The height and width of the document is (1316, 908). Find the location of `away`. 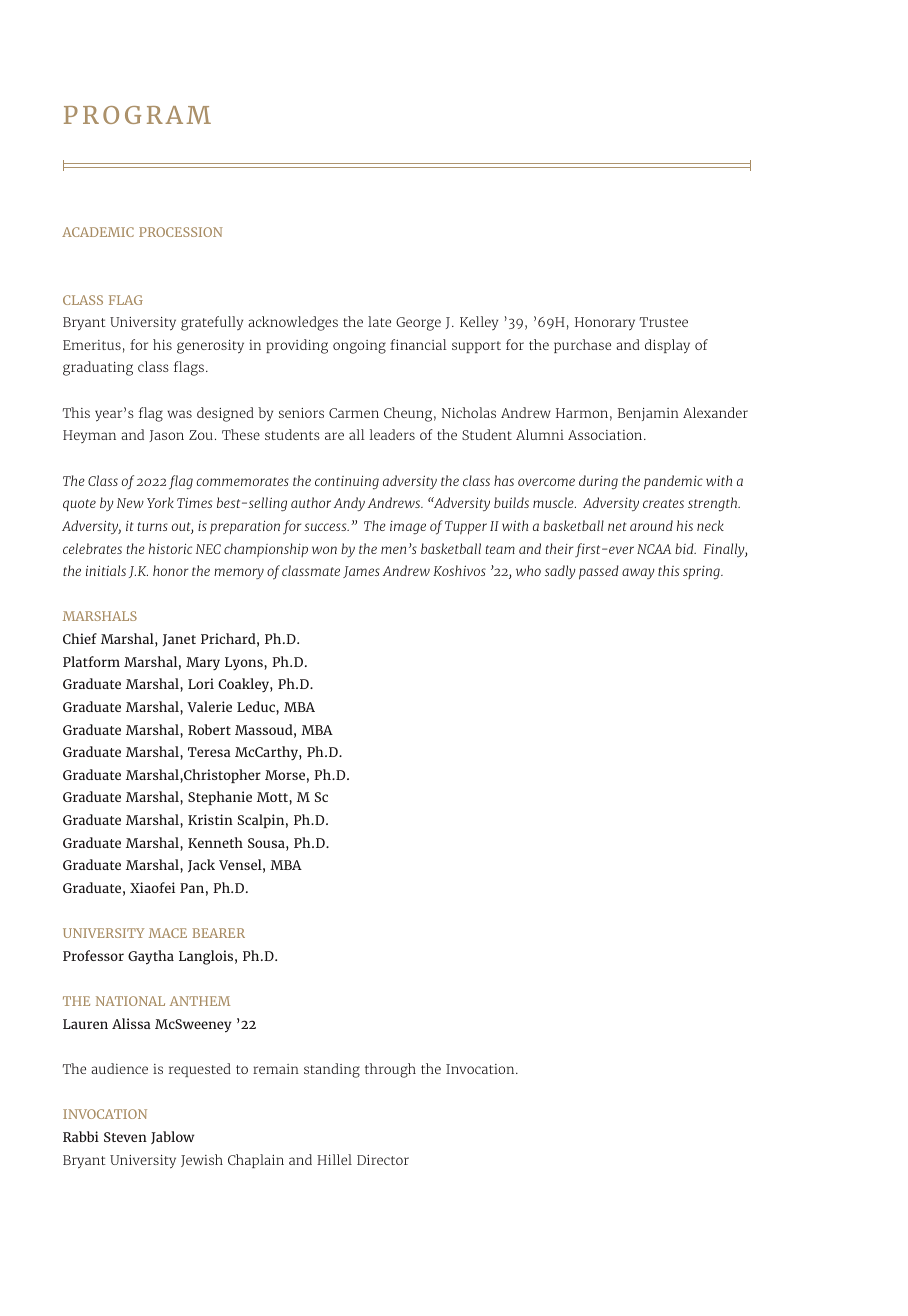

away is located at coordinates (638, 573).
